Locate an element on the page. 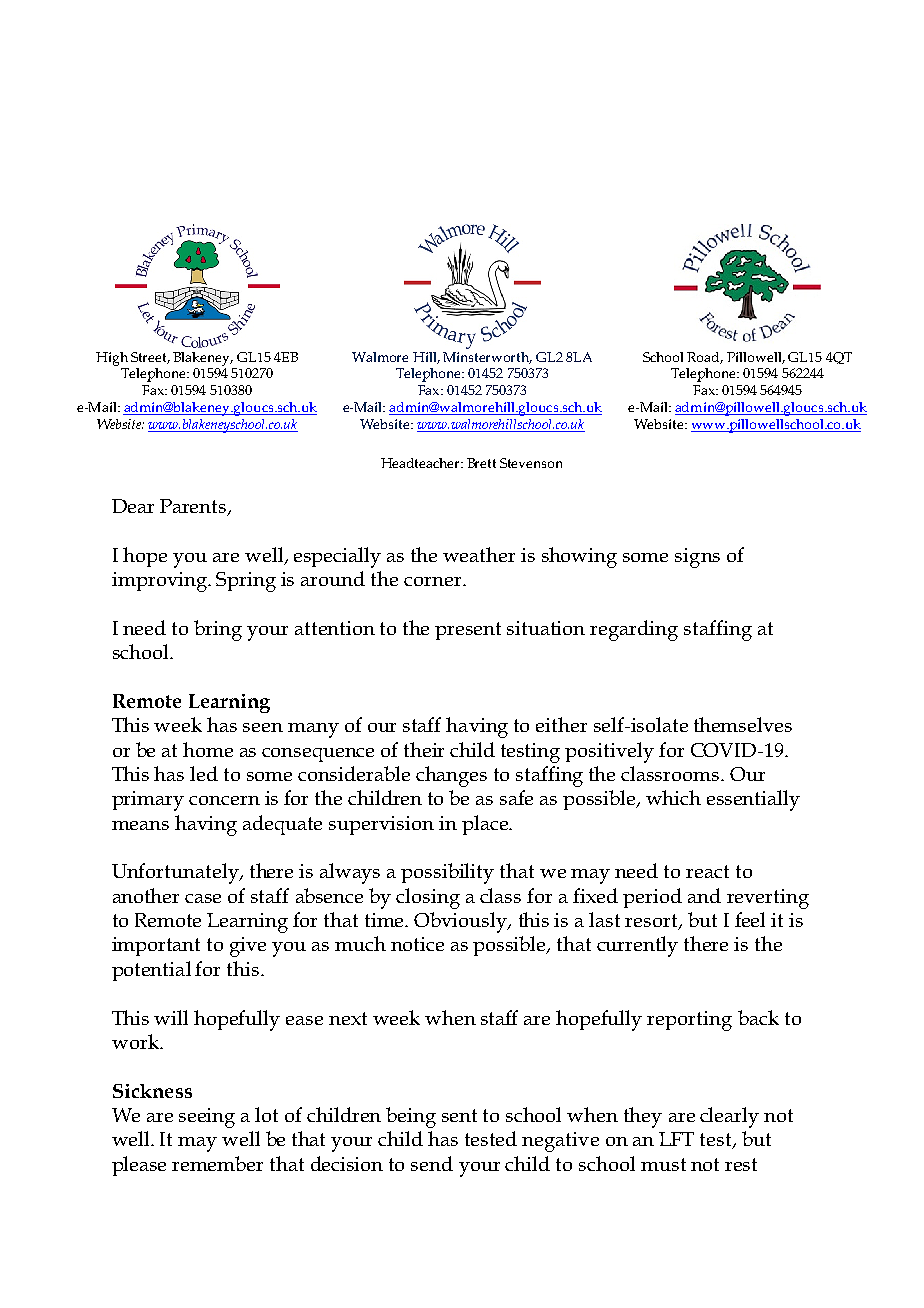 The height and width of the image is (1308, 924). Stevenson is located at coordinates (531, 463).
